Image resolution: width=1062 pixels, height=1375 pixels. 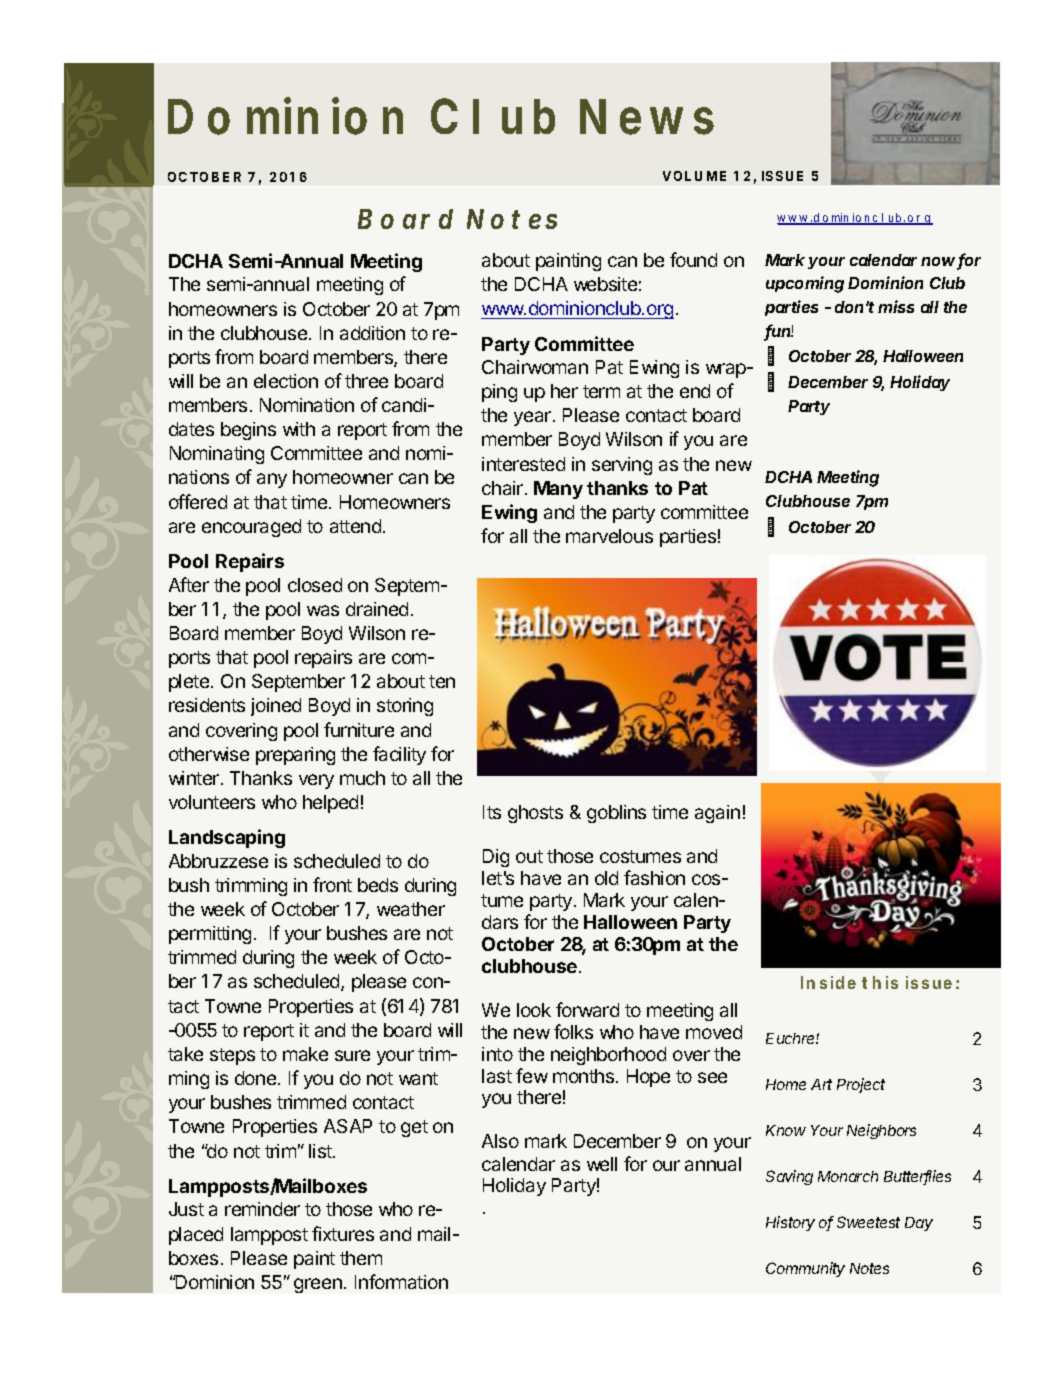 I want to click on News, so click(x=647, y=117).
